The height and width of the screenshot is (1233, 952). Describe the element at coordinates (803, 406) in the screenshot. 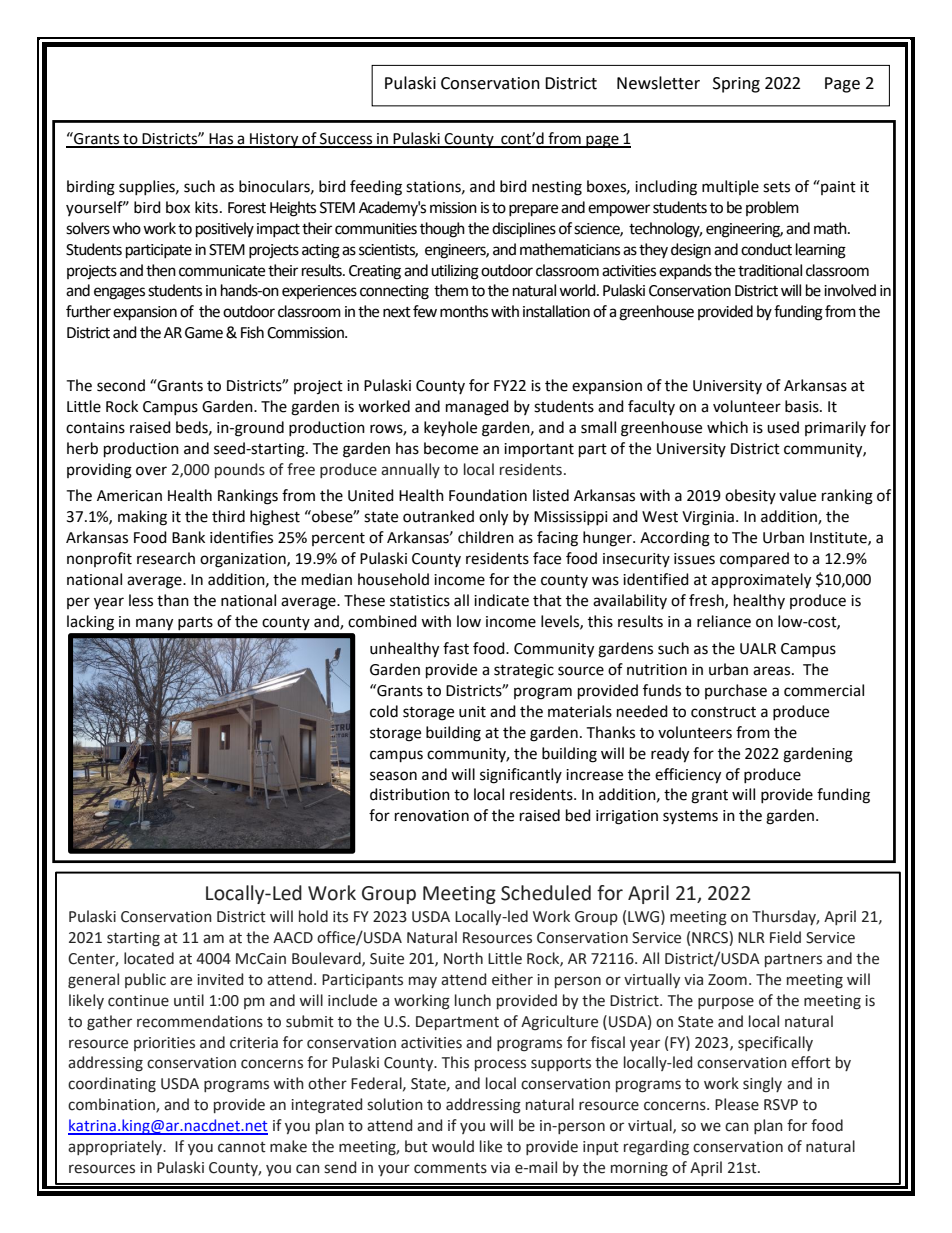

I see `basis` at that location.
